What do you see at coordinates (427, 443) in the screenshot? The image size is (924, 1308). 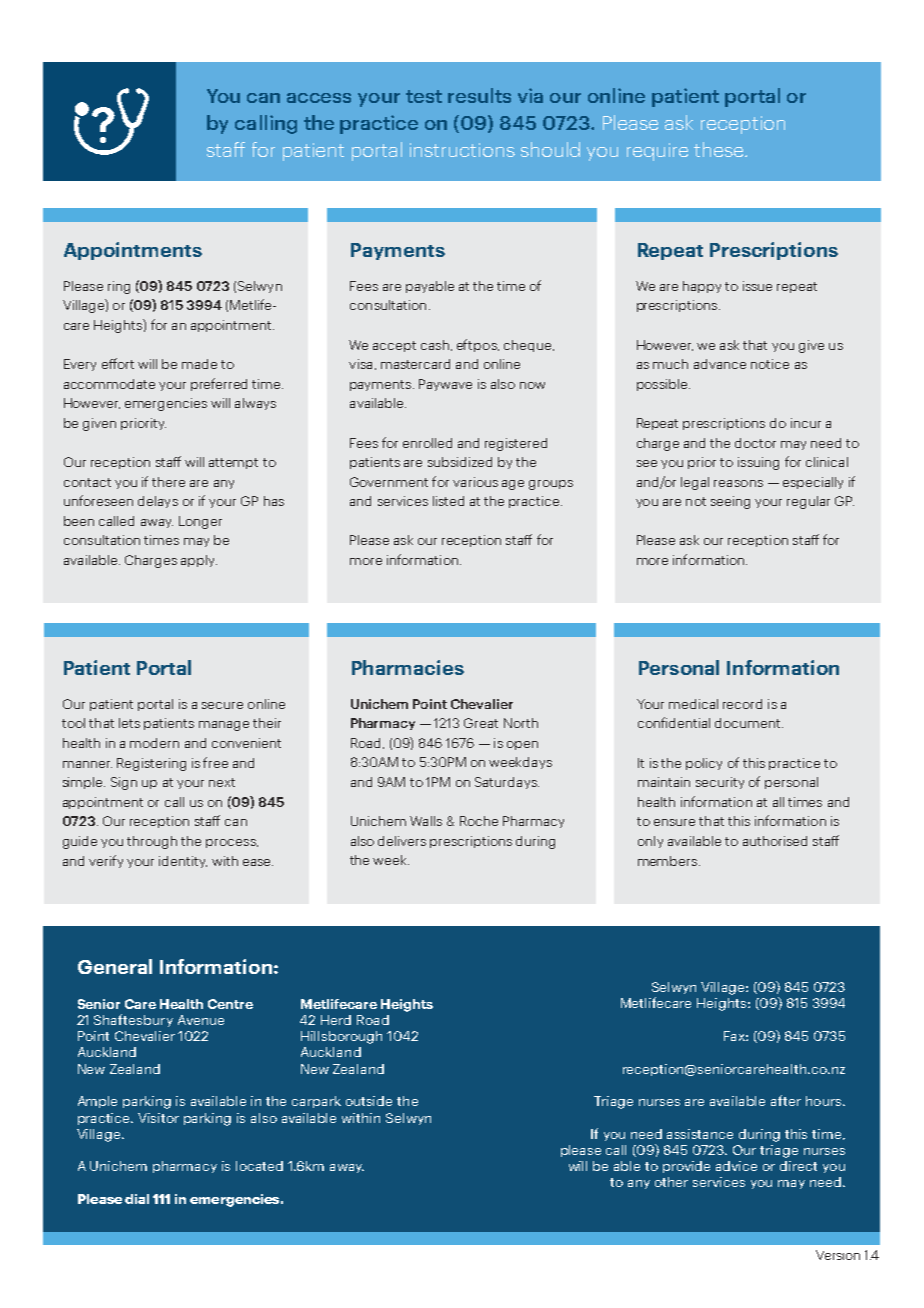 I see `enrolled` at bounding box center [427, 443].
